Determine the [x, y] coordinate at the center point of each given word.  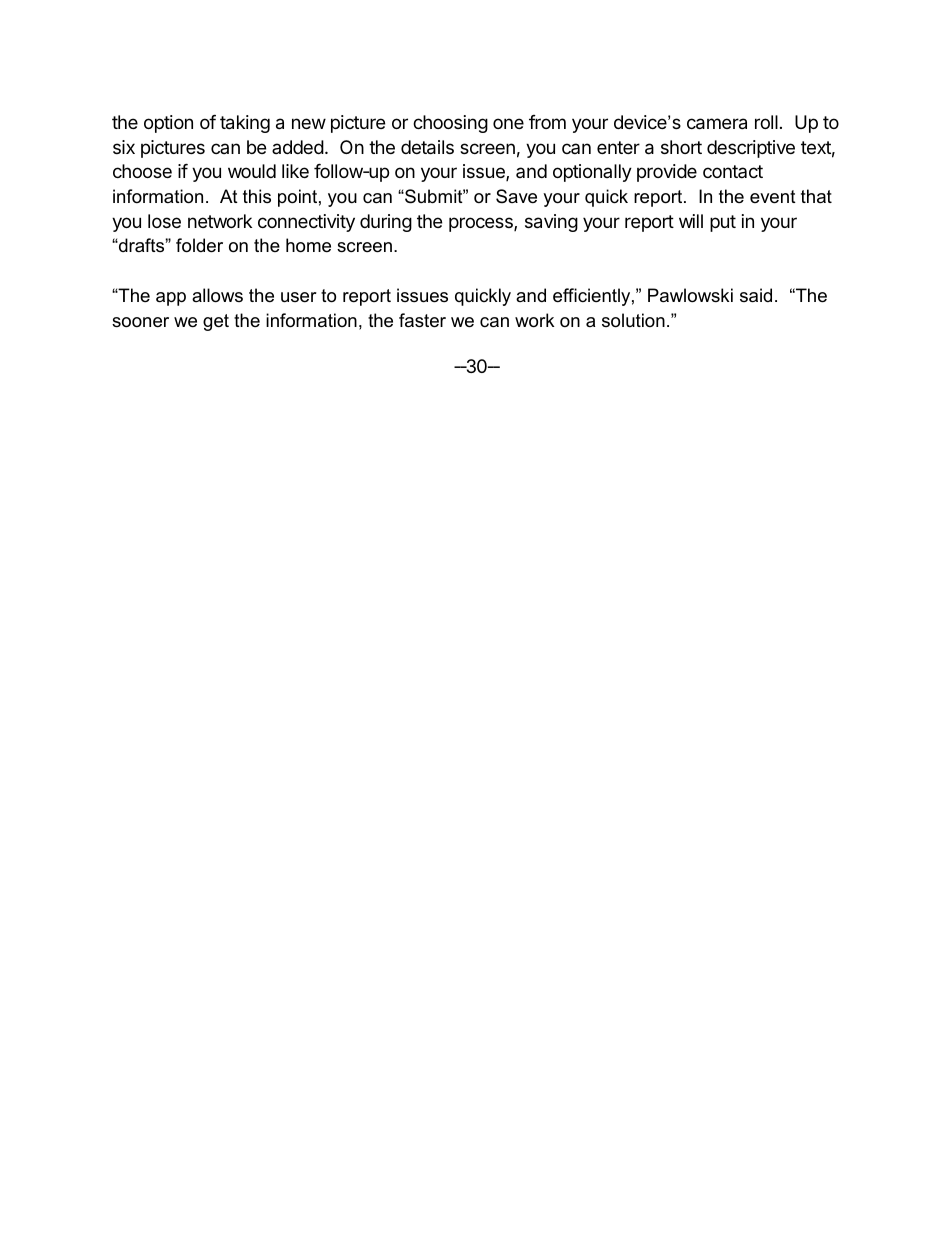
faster [422, 320]
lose [164, 221]
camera [717, 124]
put [723, 223]
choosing [450, 124]
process [482, 224]
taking [245, 124]
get [216, 322]
